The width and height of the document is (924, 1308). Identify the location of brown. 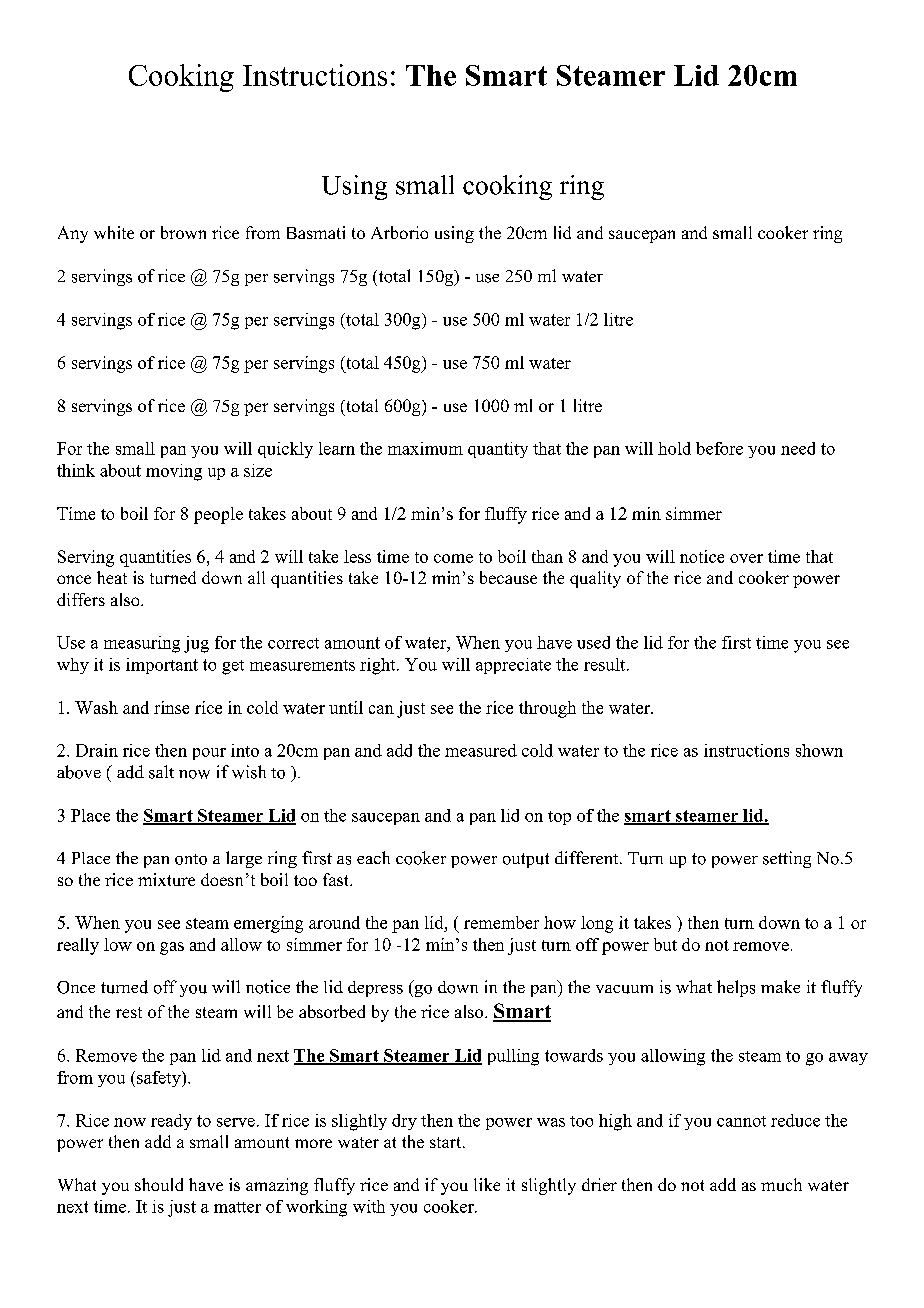
(183, 232).
